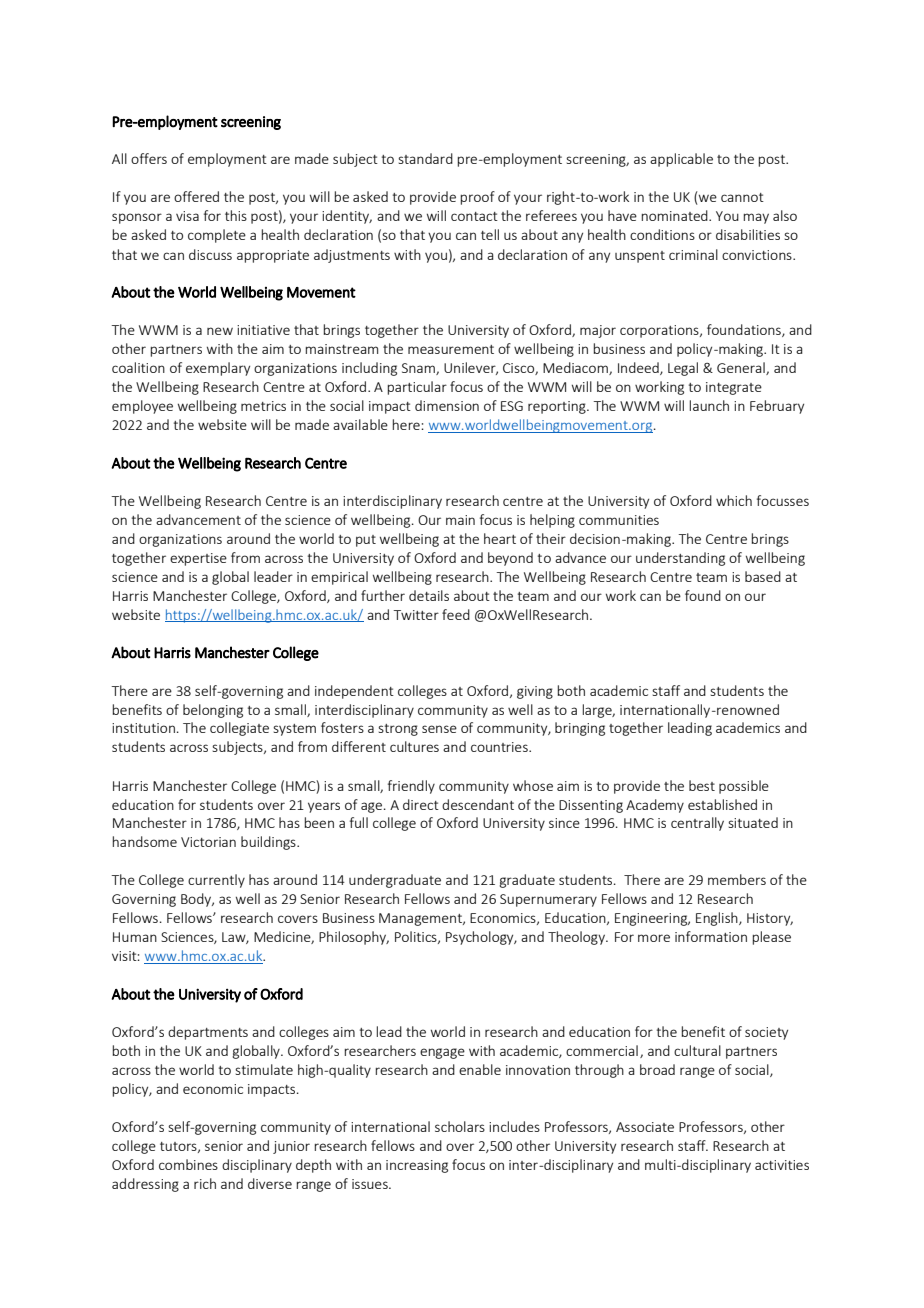 The height and width of the screenshot is (1308, 924). What do you see at coordinates (742, 197) in the screenshot?
I see `cannot` at bounding box center [742, 197].
